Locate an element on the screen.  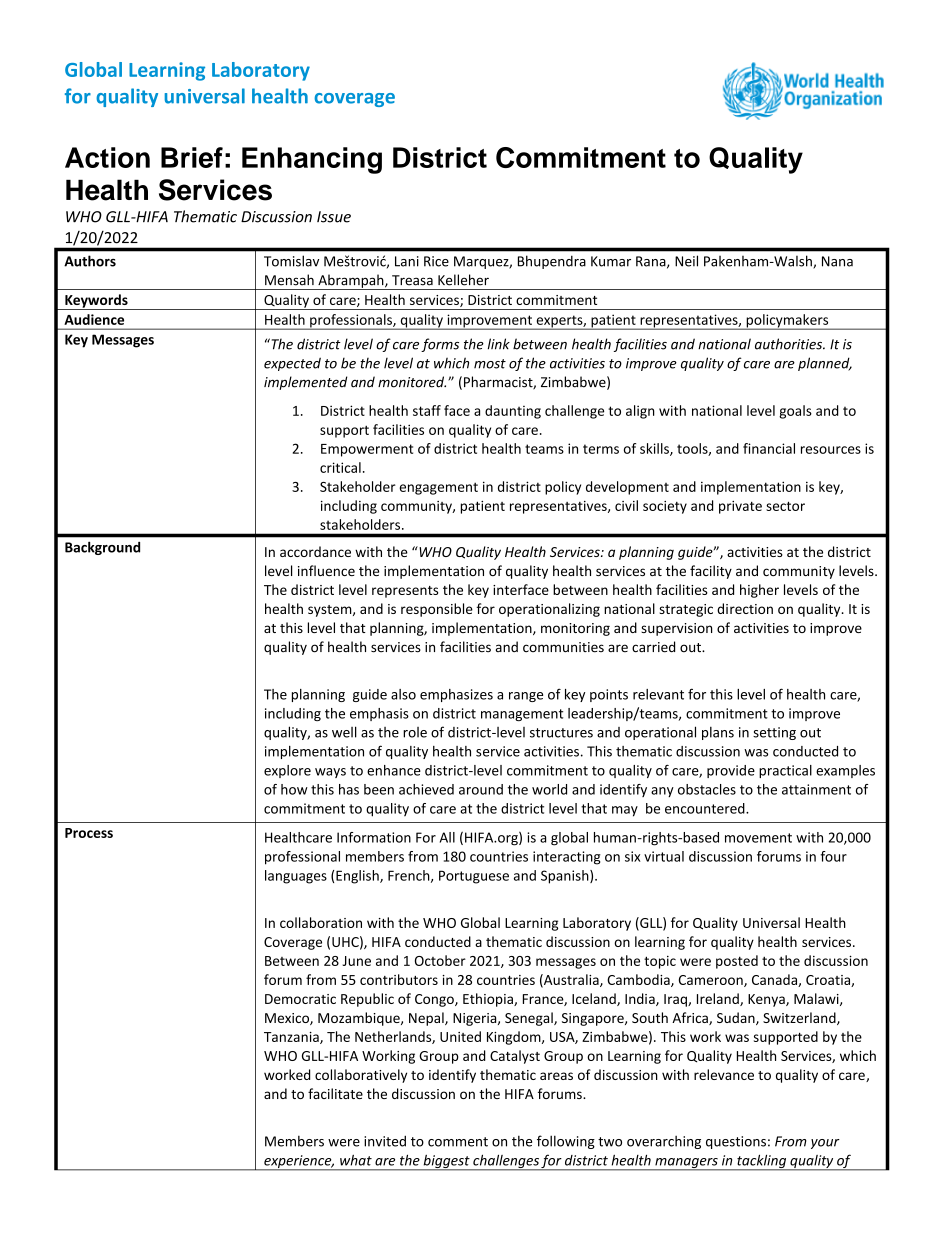
direction is located at coordinates (745, 608).
